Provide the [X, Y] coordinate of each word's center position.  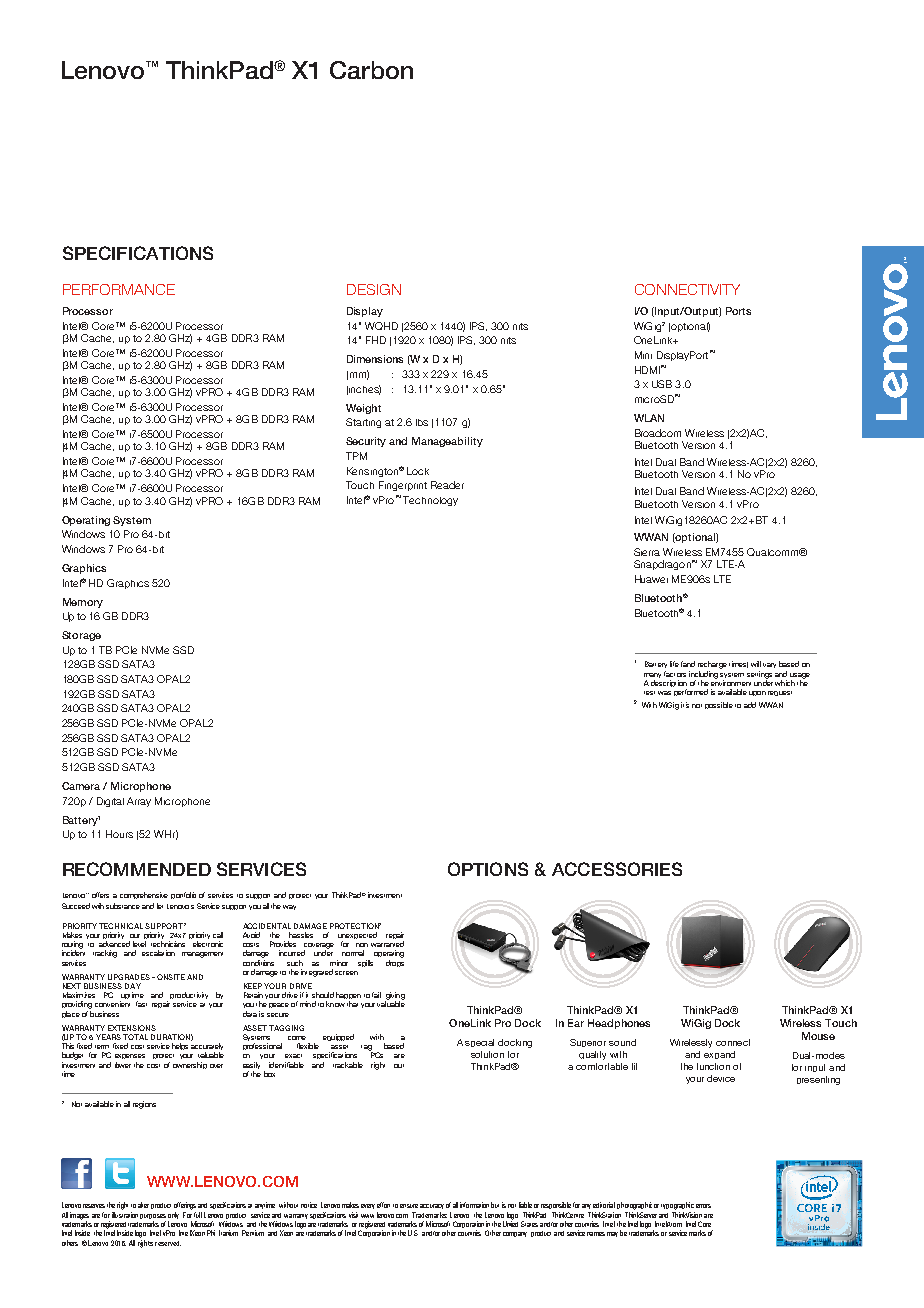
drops [395, 963]
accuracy [432, 1206]
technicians [168, 944]
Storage [81, 636]
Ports [738, 311]
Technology [430, 501]
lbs [422, 422]
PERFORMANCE [119, 289]
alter [143, 1205]
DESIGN [374, 289]
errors [703, 1206]
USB [662, 384]
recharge [712, 665]
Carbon [371, 70]
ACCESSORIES [617, 869]
